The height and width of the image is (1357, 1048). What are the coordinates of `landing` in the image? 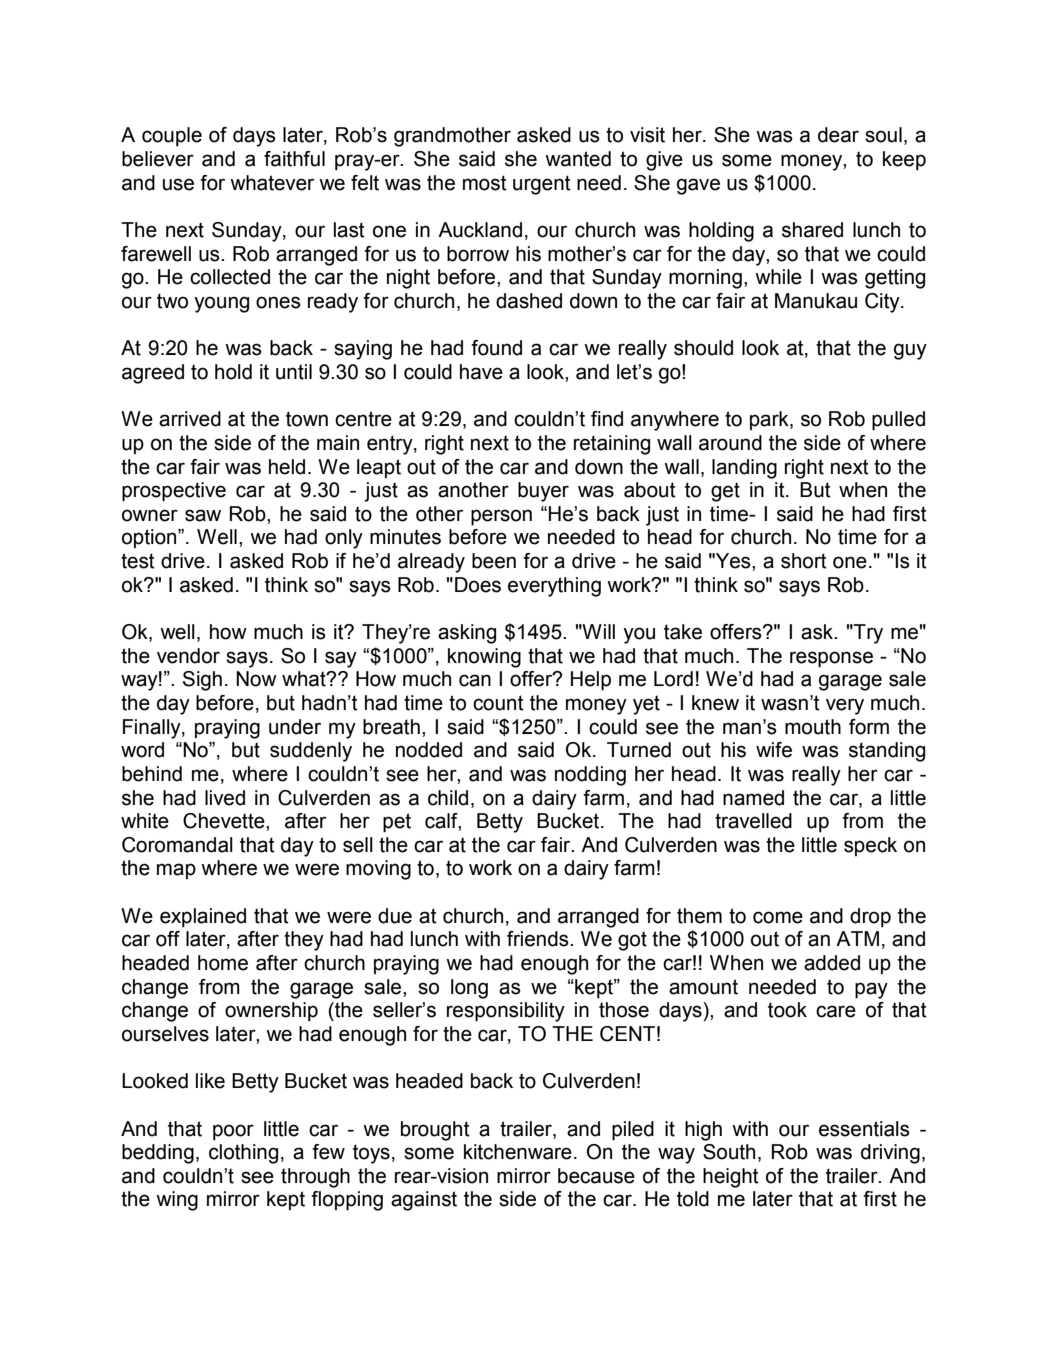 It's located at (744, 469).
